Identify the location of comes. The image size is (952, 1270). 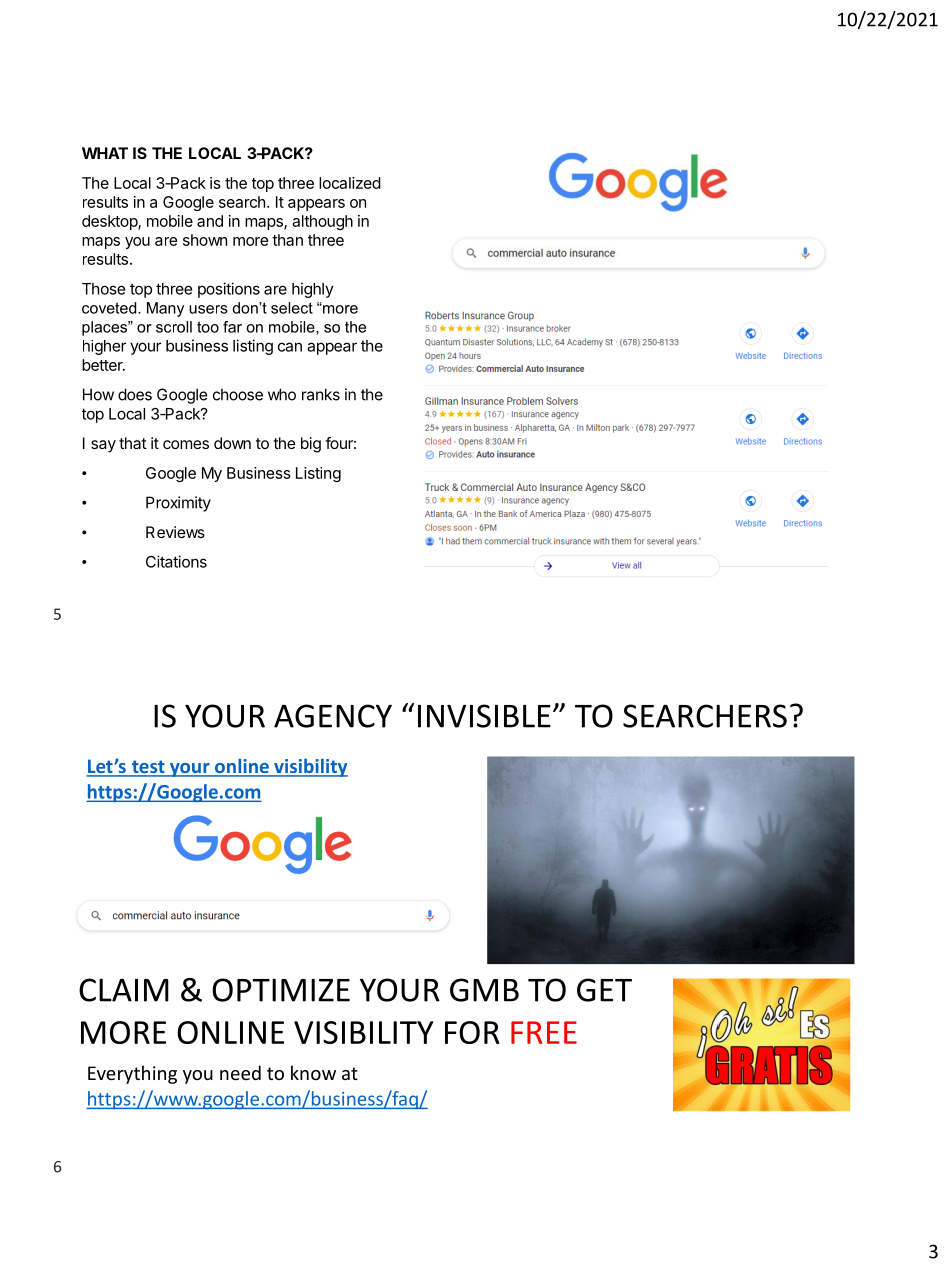
(186, 444).
